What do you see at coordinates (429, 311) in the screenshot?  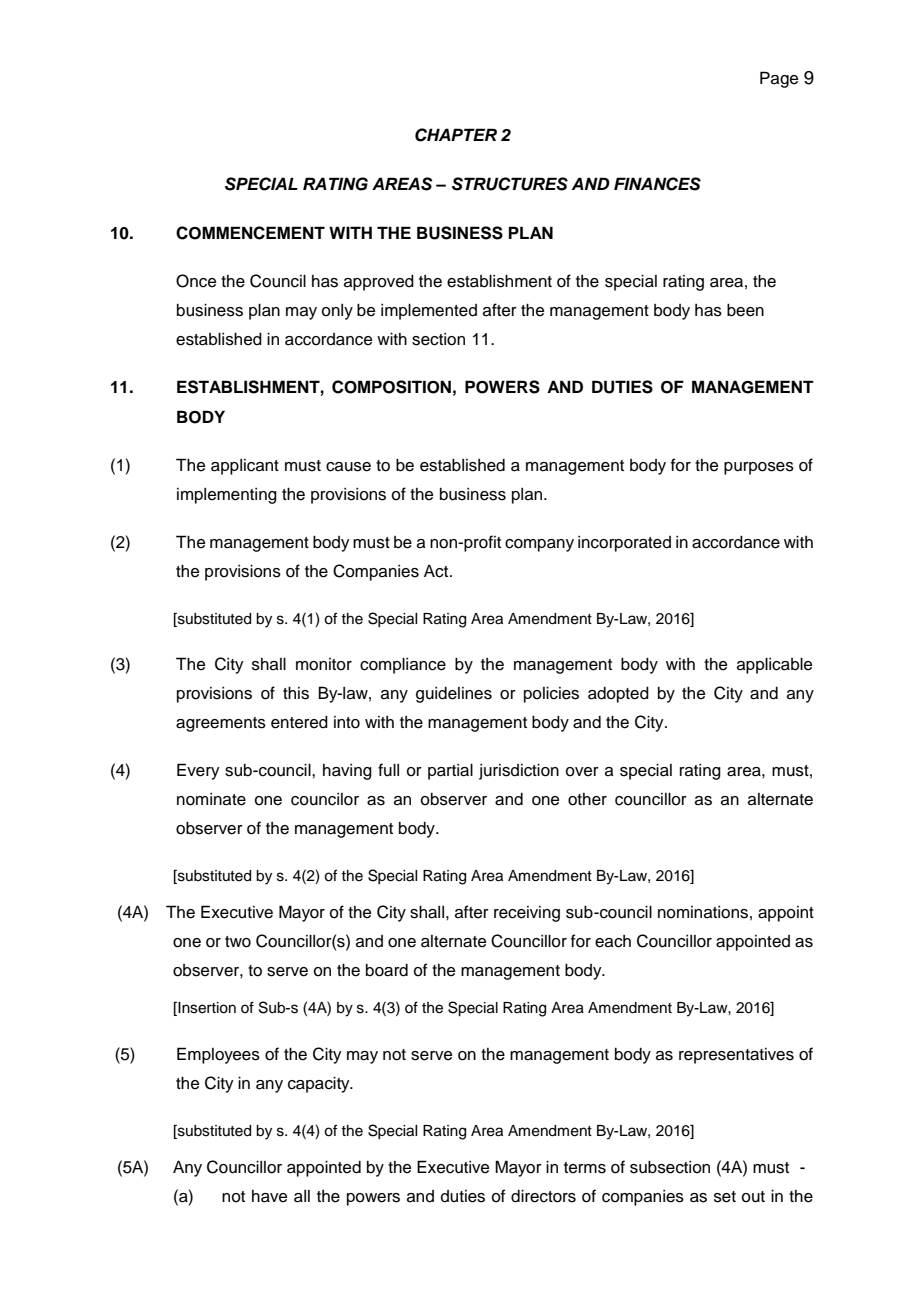 I see `implemented` at bounding box center [429, 311].
